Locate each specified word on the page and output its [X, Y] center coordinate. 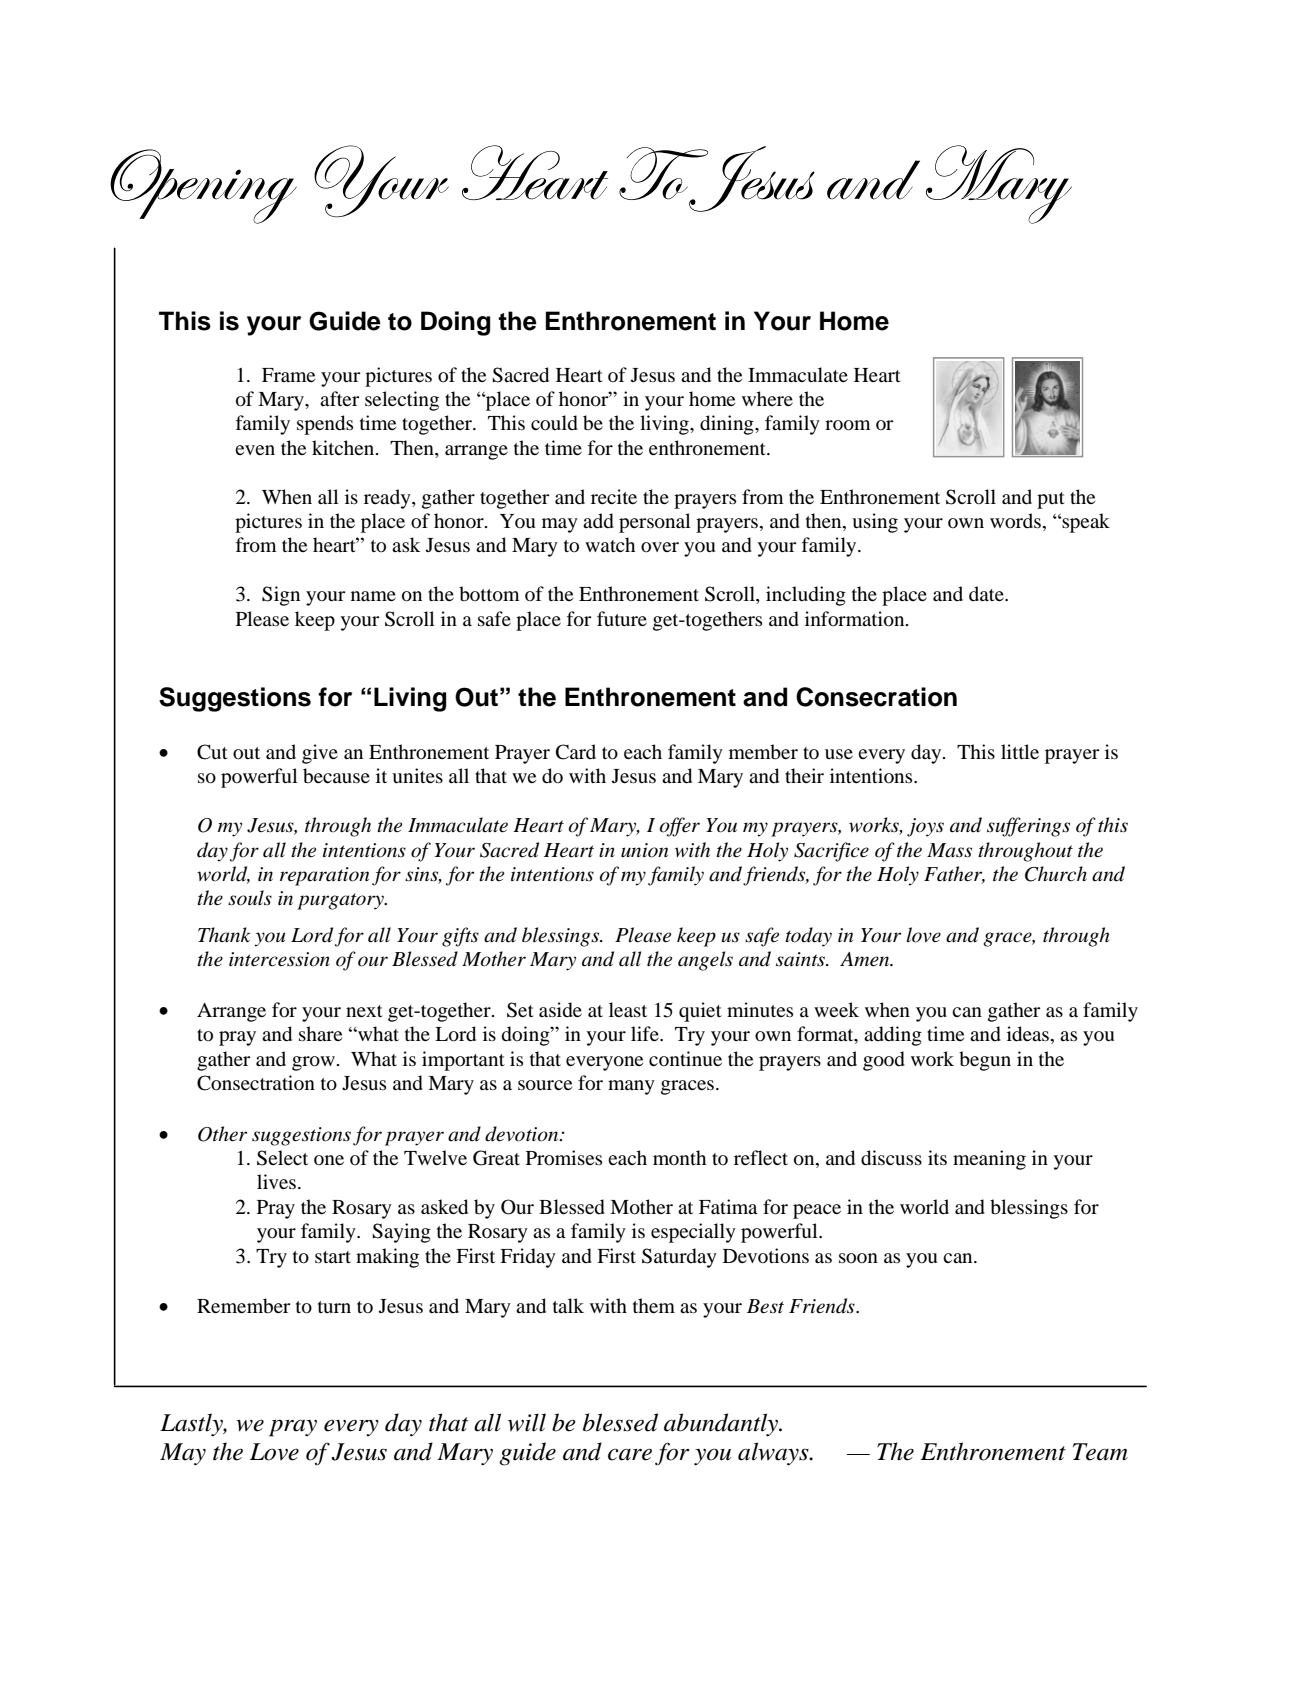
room [848, 425]
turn [334, 1307]
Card [576, 752]
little [1020, 751]
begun [985, 1061]
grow [313, 1063]
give [320, 754]
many [631, 1087]
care [630, 1454]
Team [1100, 1452]
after [340, 398]
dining [728, 425]
